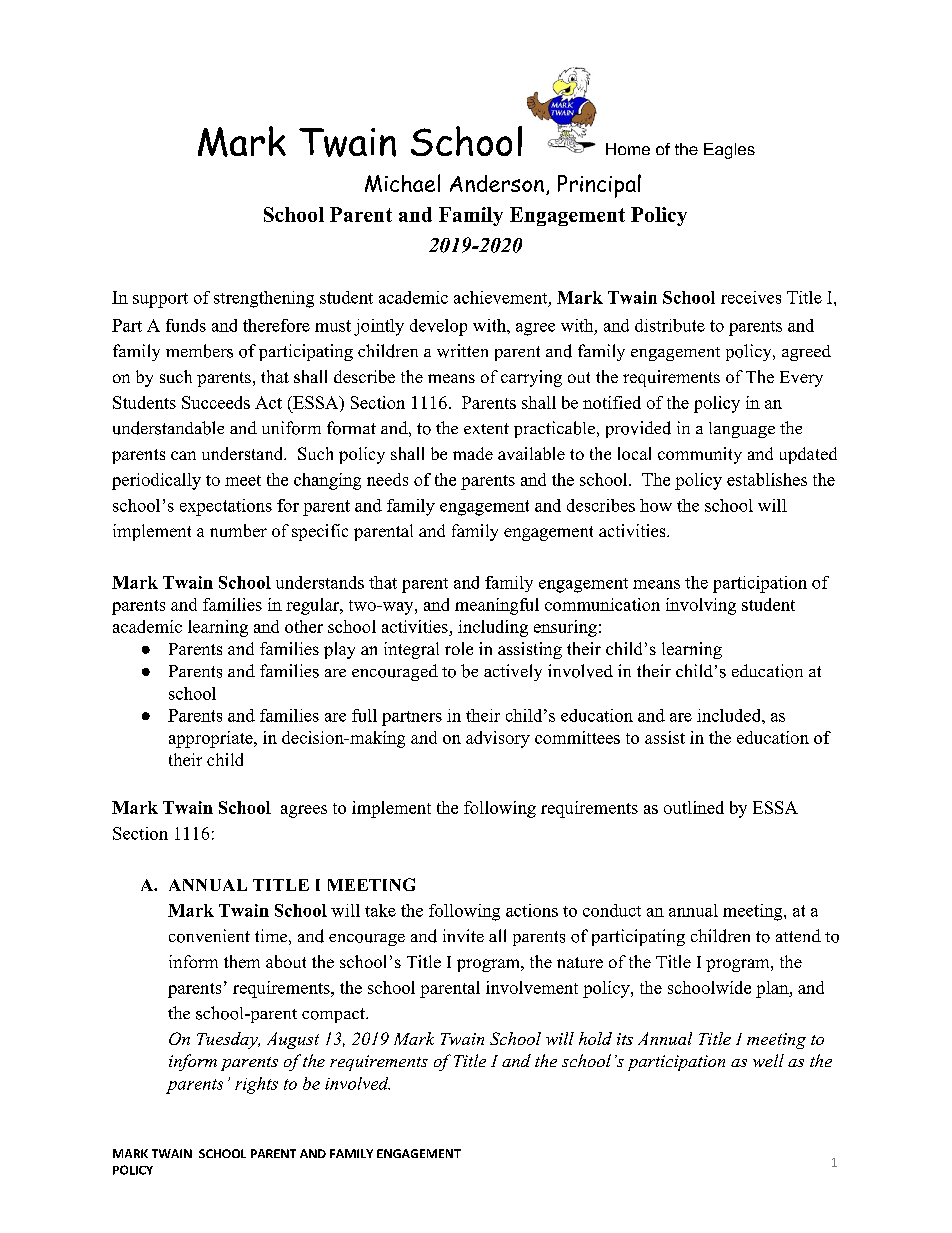 The image size is (952, 1233). Describe the element at coordinates (462, 351) in the page. I see `written` at that location.
